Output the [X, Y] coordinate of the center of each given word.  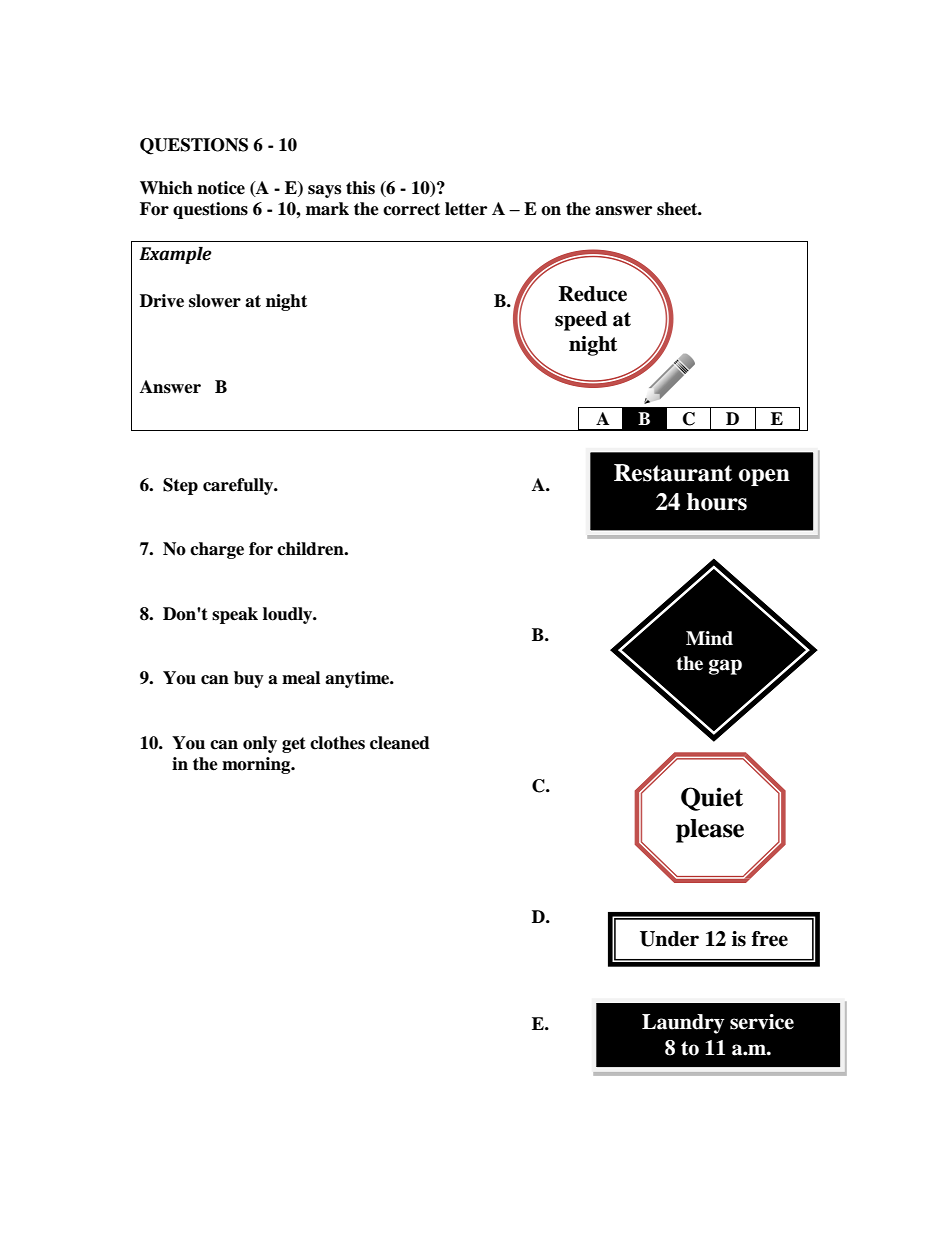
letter [466, 209]
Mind [709, 638]
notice [221, 188]
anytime [358, 679]
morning [257, 765]
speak [235, 615]
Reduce [593, 294]
